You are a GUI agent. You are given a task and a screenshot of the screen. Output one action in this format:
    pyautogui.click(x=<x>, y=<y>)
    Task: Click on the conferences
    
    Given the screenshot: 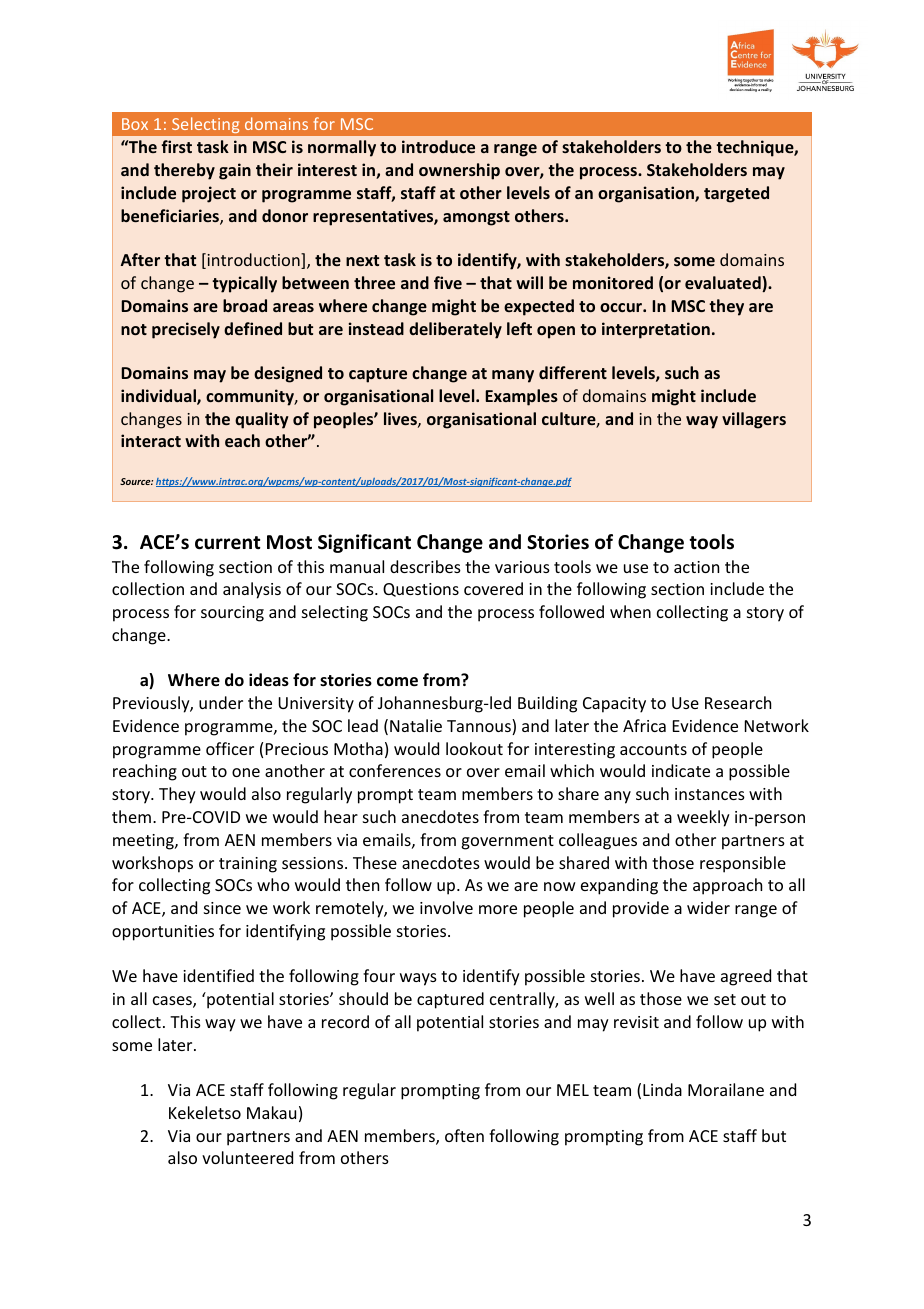 What is the action you would take?
    pyautogui.click(x=395, y=770)
